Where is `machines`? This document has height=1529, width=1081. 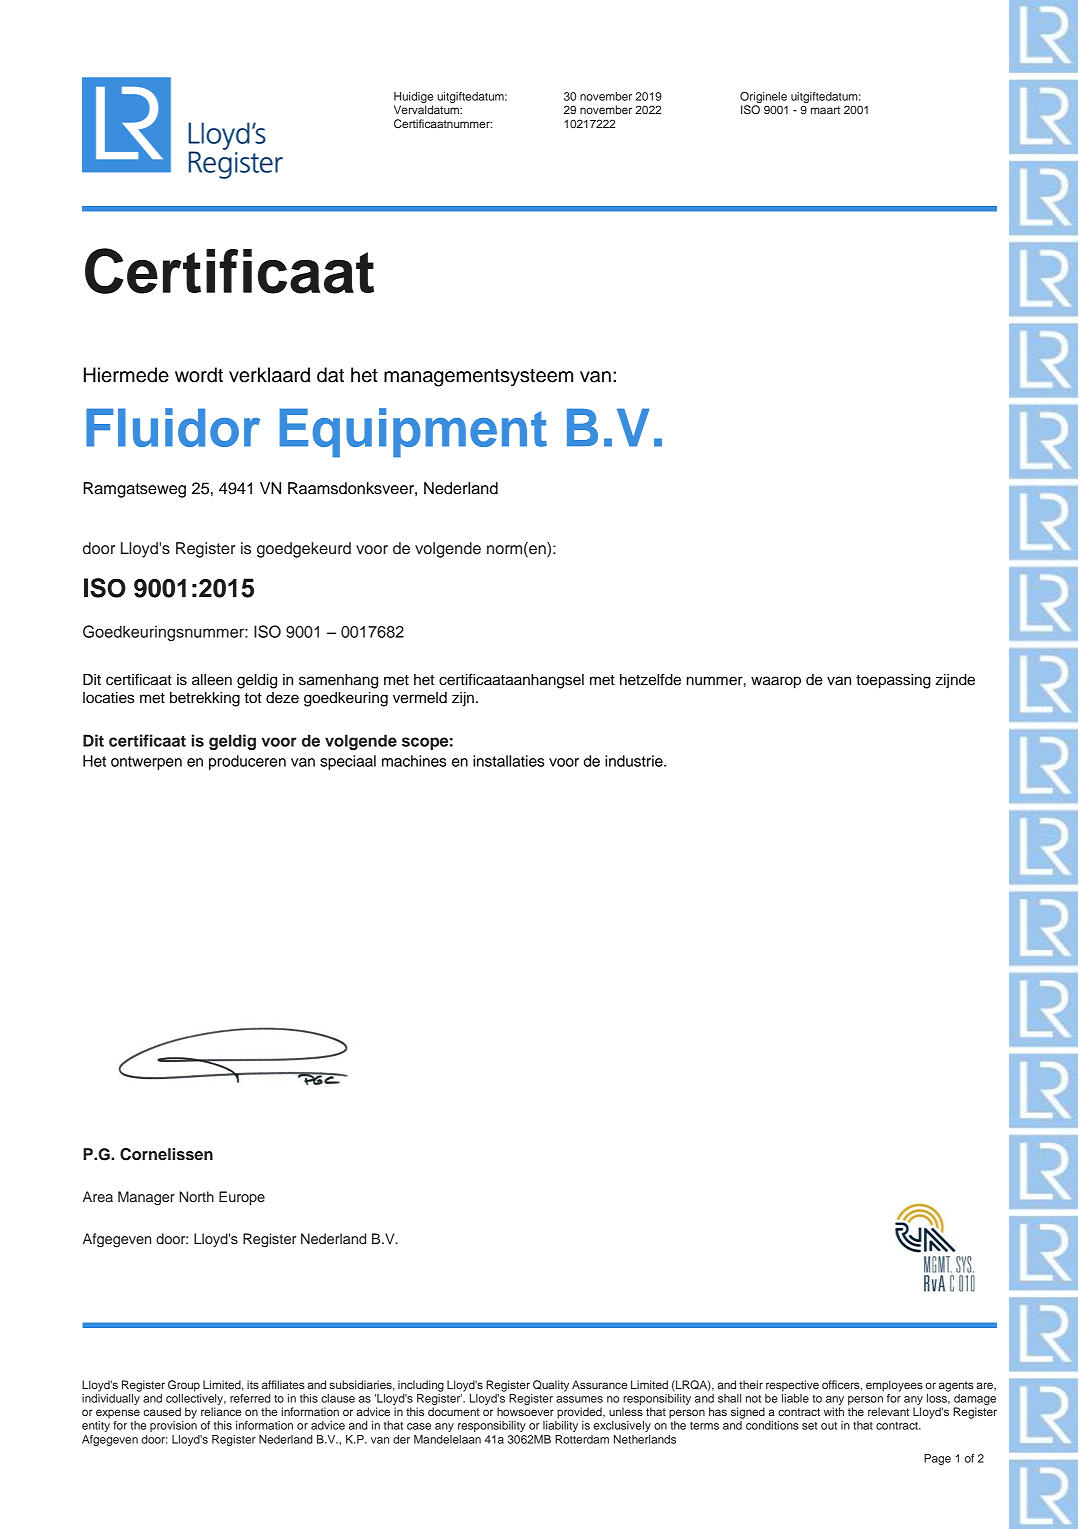
machines is located at coordinates (414, 761).
